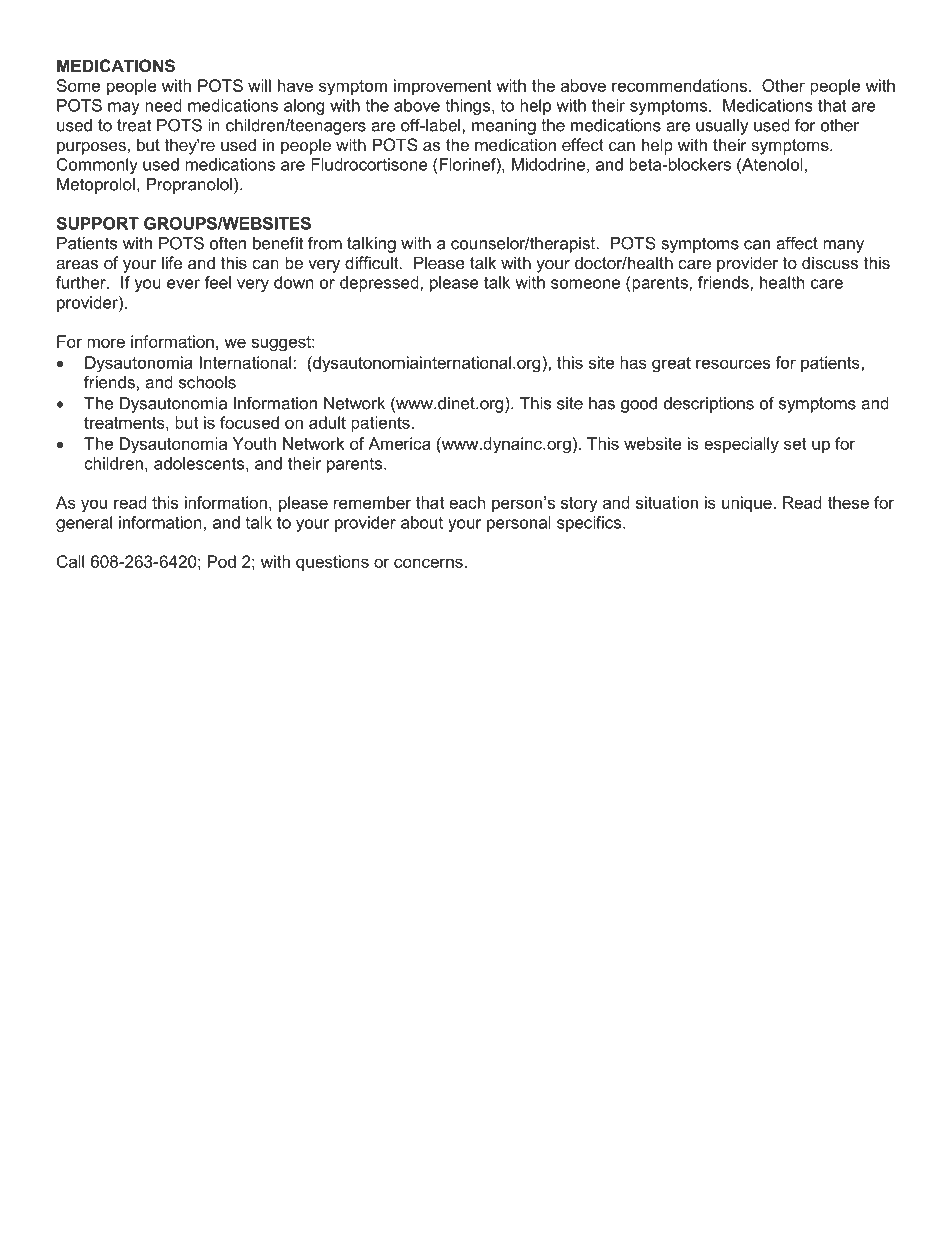  I want to click on especially, so click(741, 445).
